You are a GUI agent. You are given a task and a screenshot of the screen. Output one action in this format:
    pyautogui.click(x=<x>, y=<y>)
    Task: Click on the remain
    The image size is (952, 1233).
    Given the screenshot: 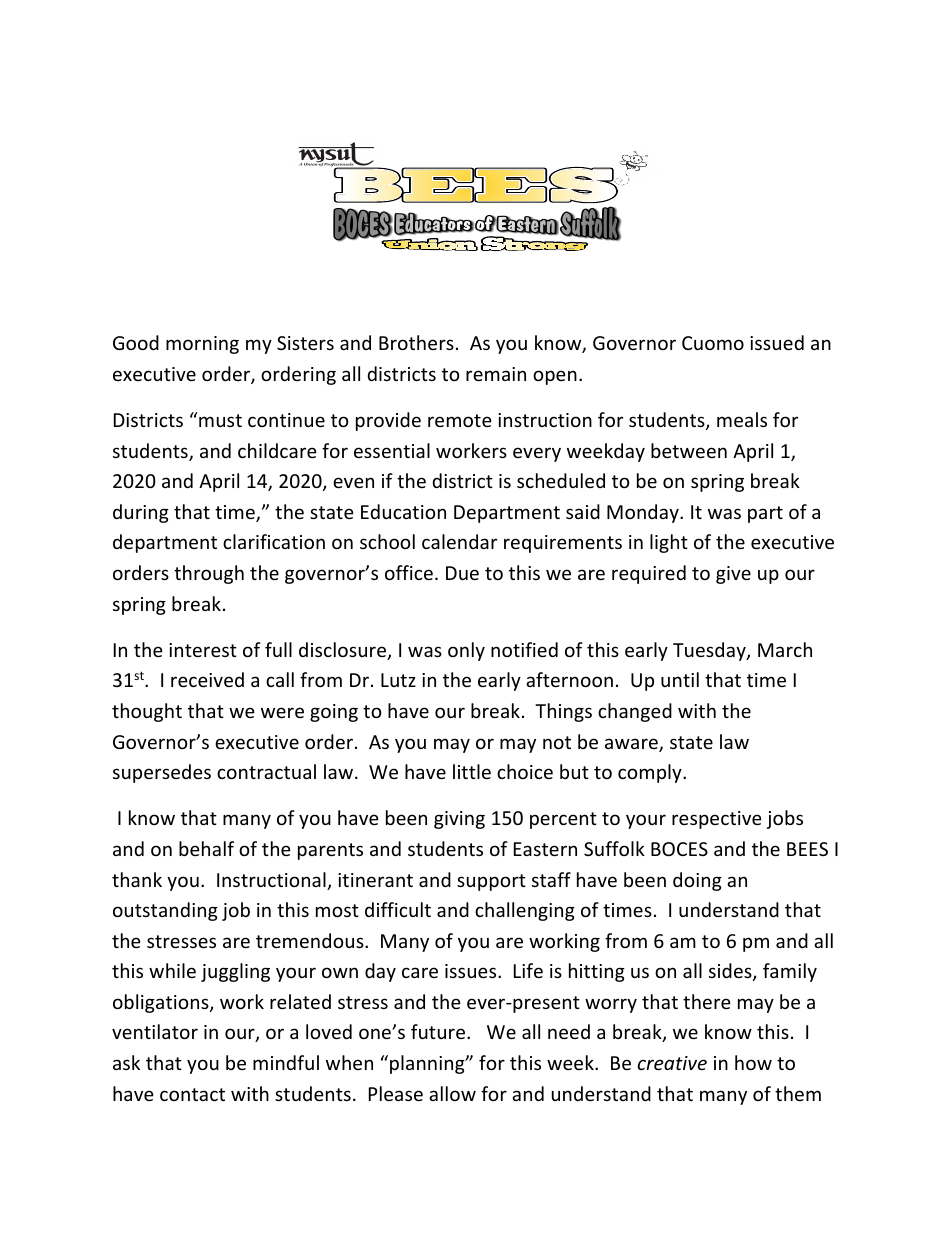 What is the action you would take?
    pyautogui.click(x=496, y=374)
